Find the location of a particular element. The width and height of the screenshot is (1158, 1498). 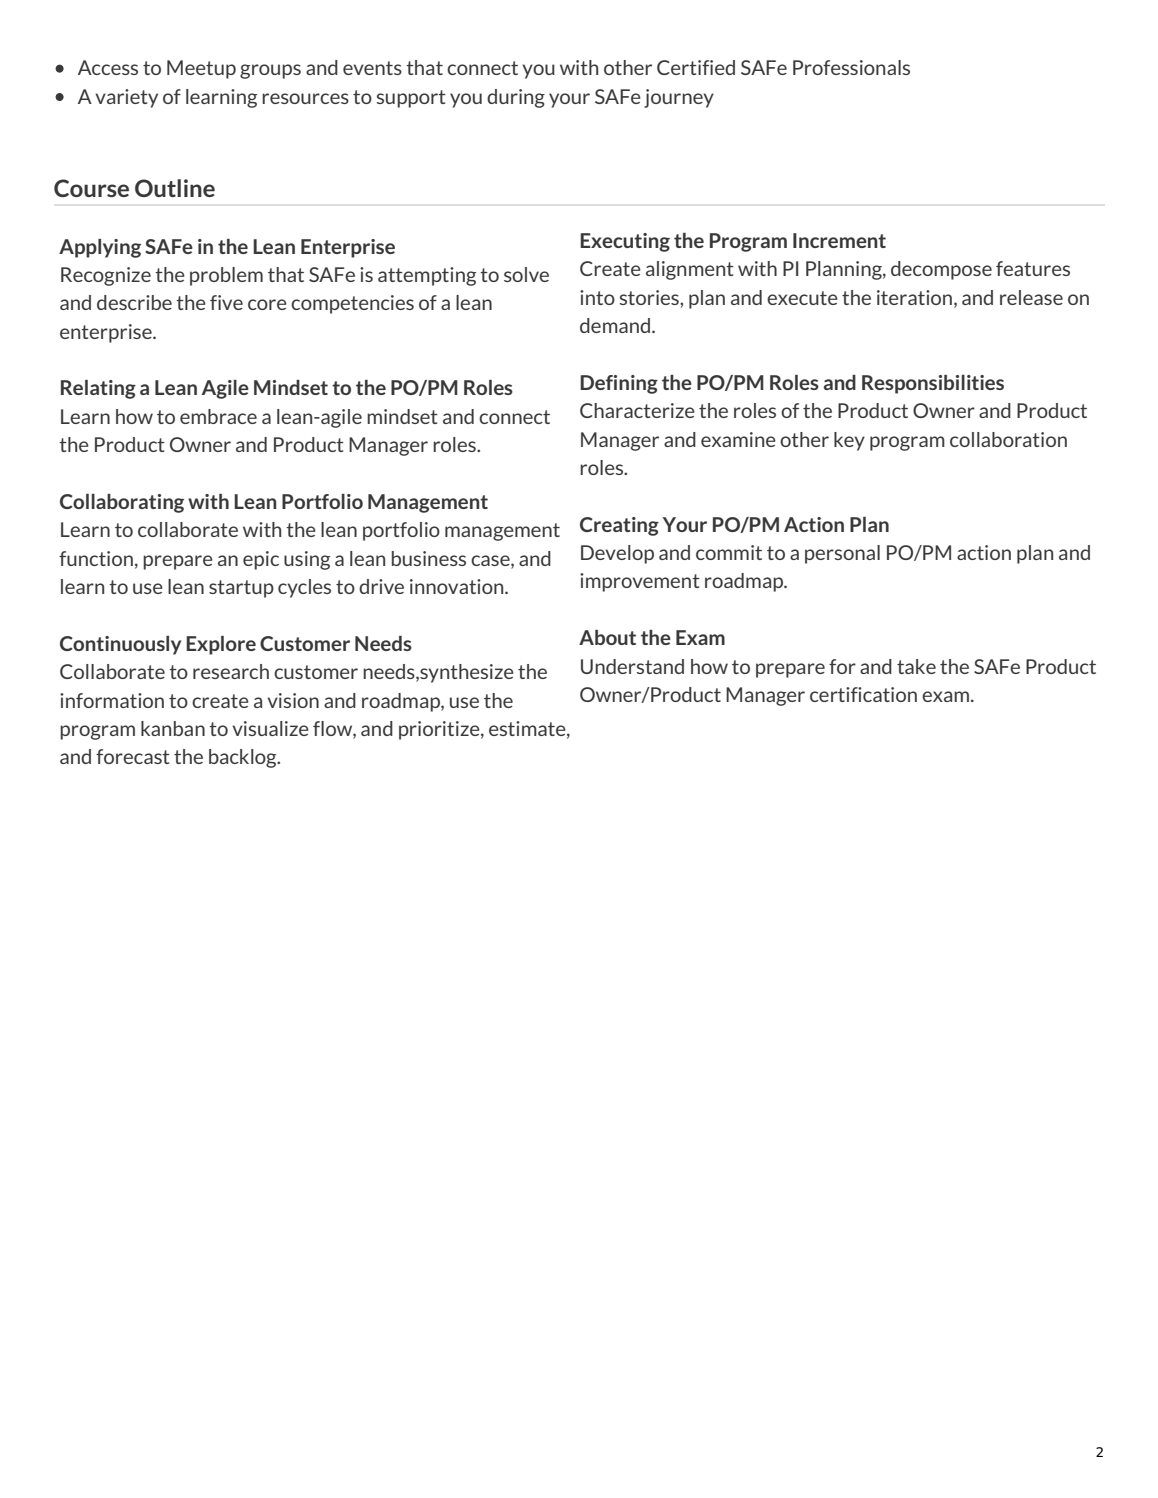

embrace is located at coordinates (218, 416).
